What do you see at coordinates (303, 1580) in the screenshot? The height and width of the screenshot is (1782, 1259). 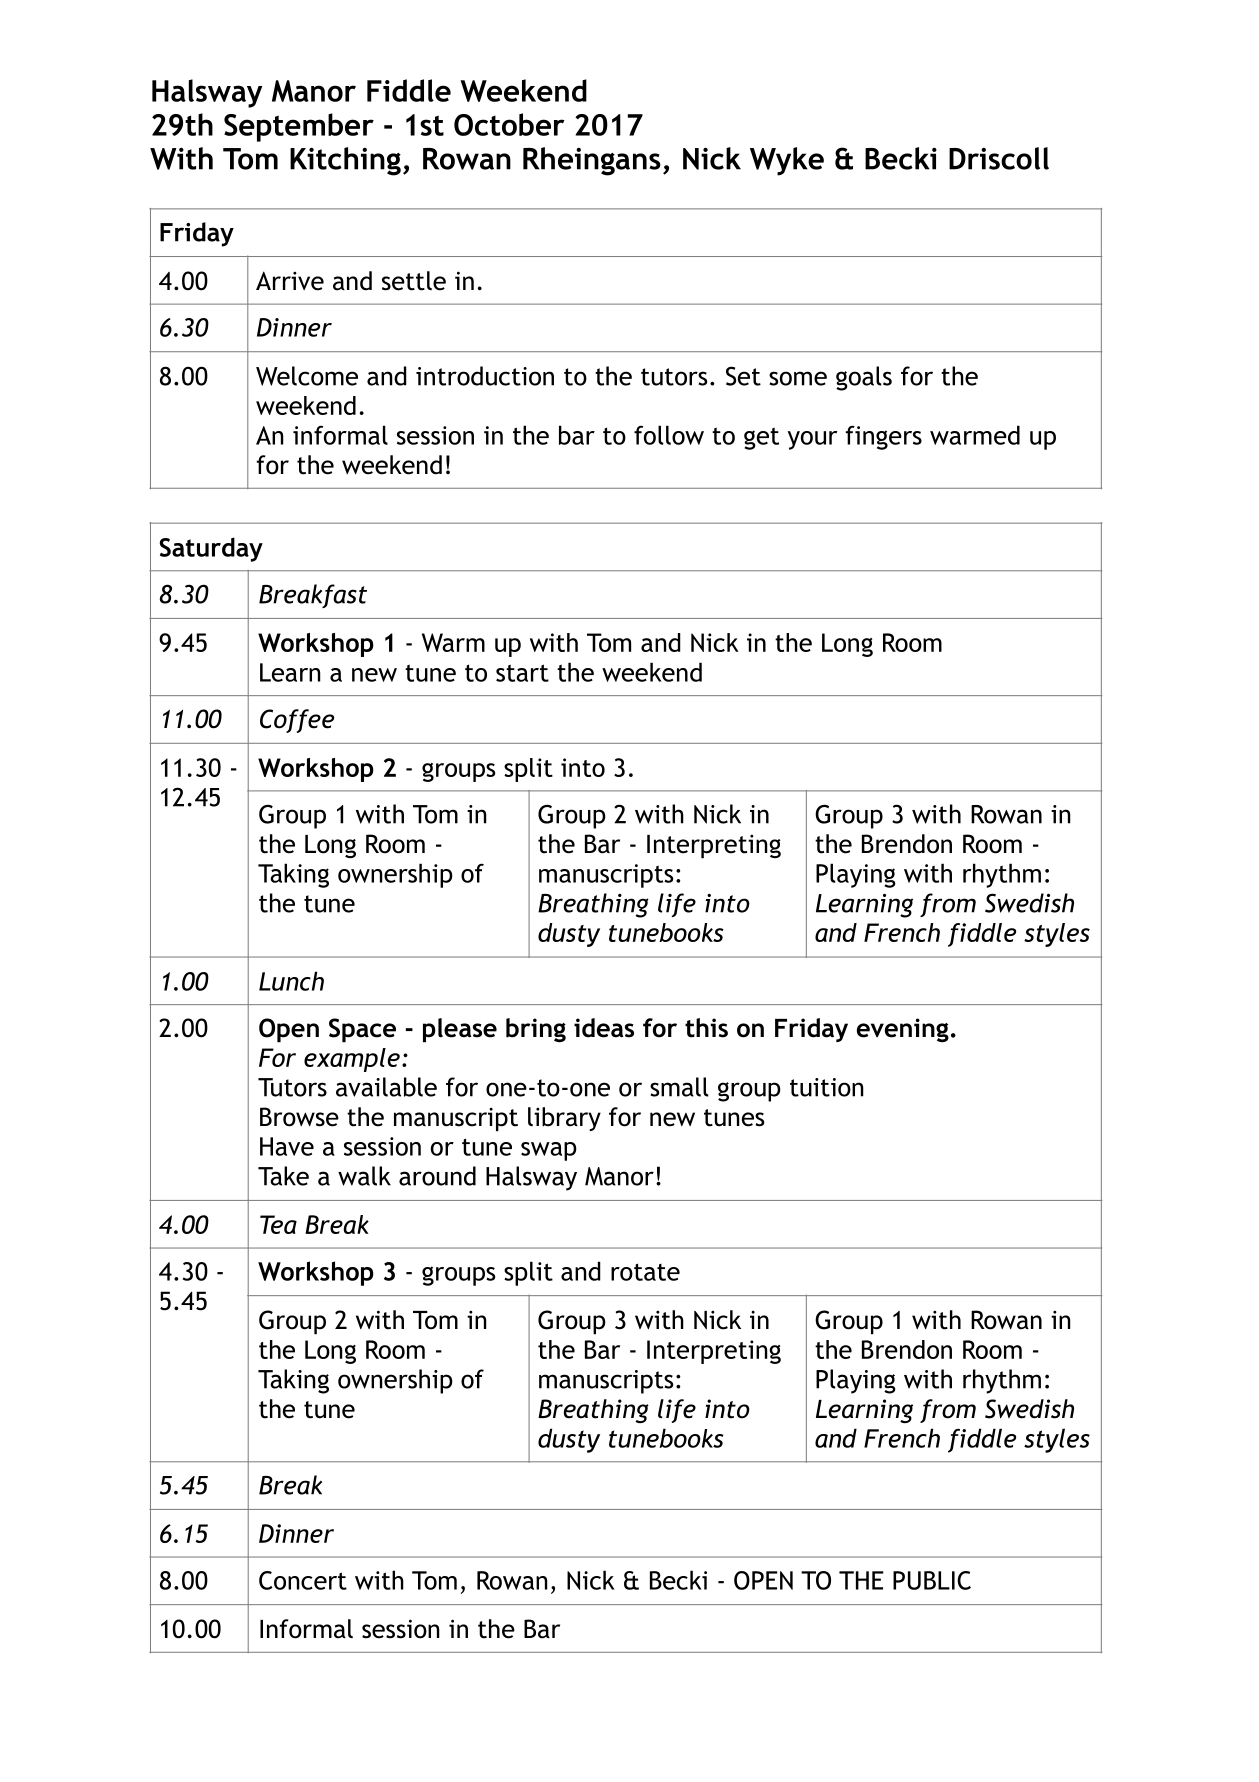 I see `Concert` at bounding box center [303, 1580].
